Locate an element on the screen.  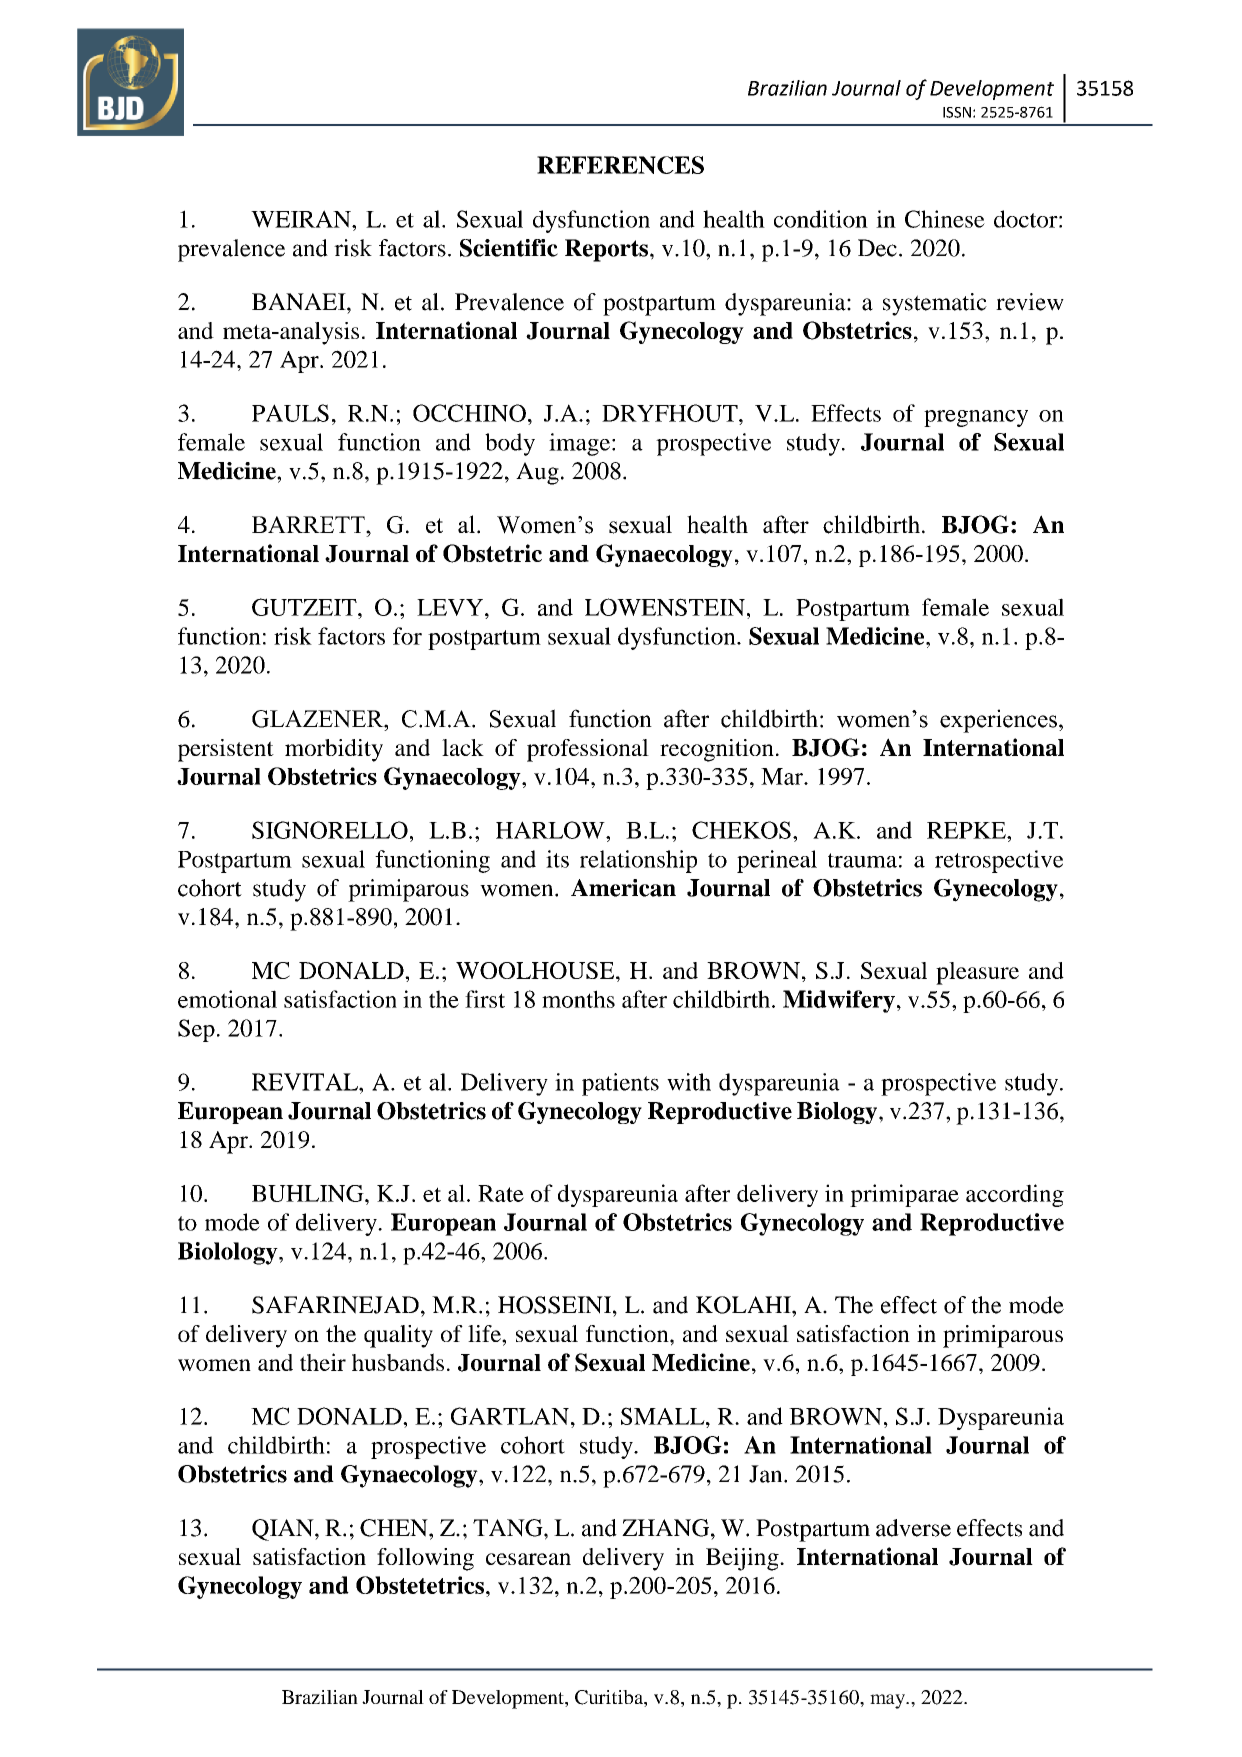
patients is located at coordinates (620, 1084).
